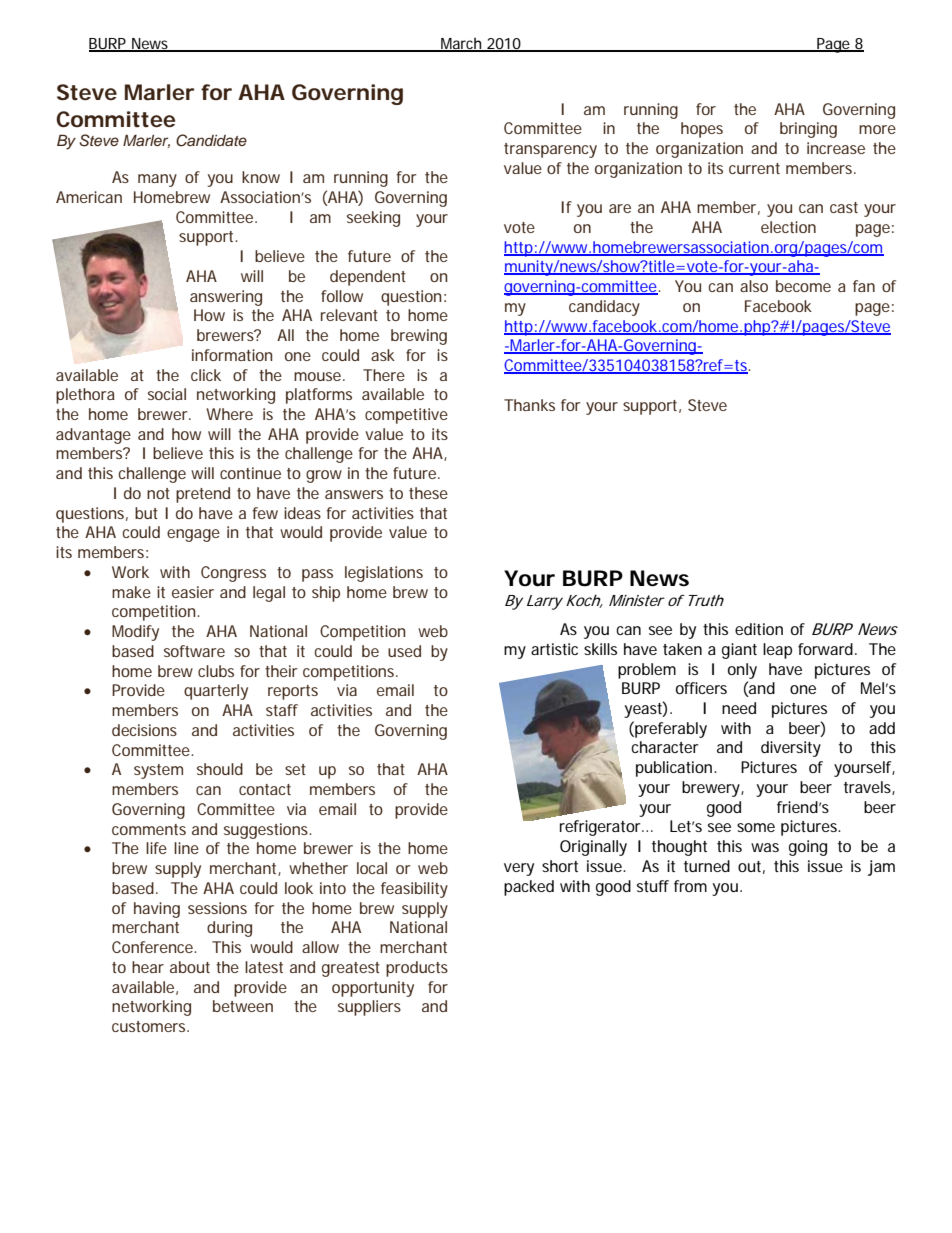 The height and width of the page is (1233, 952). Describe the element at coordinates (190, 967) in the page. I see `about` at that location.
